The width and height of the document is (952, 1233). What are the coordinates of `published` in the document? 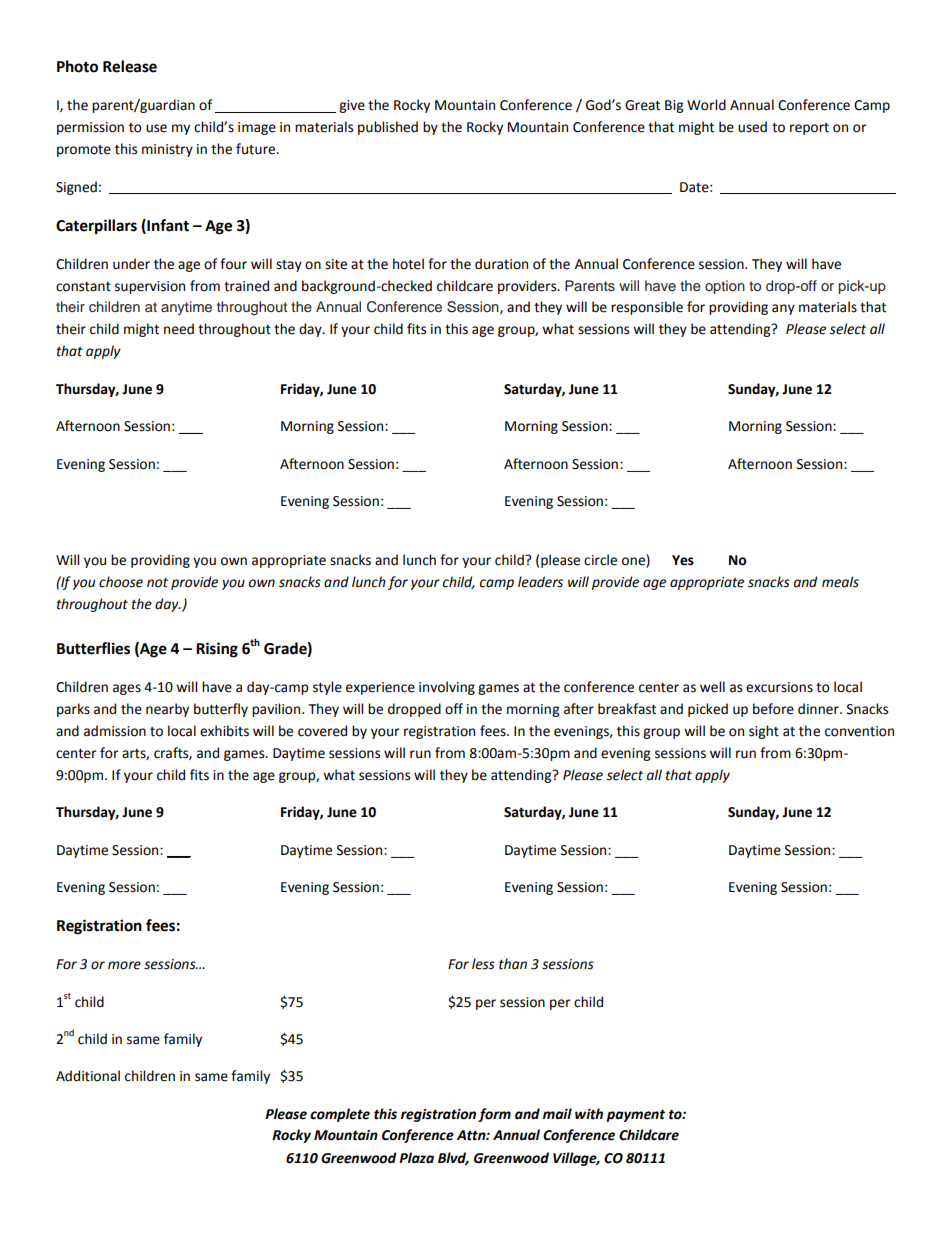 It's located at (388, 128).
